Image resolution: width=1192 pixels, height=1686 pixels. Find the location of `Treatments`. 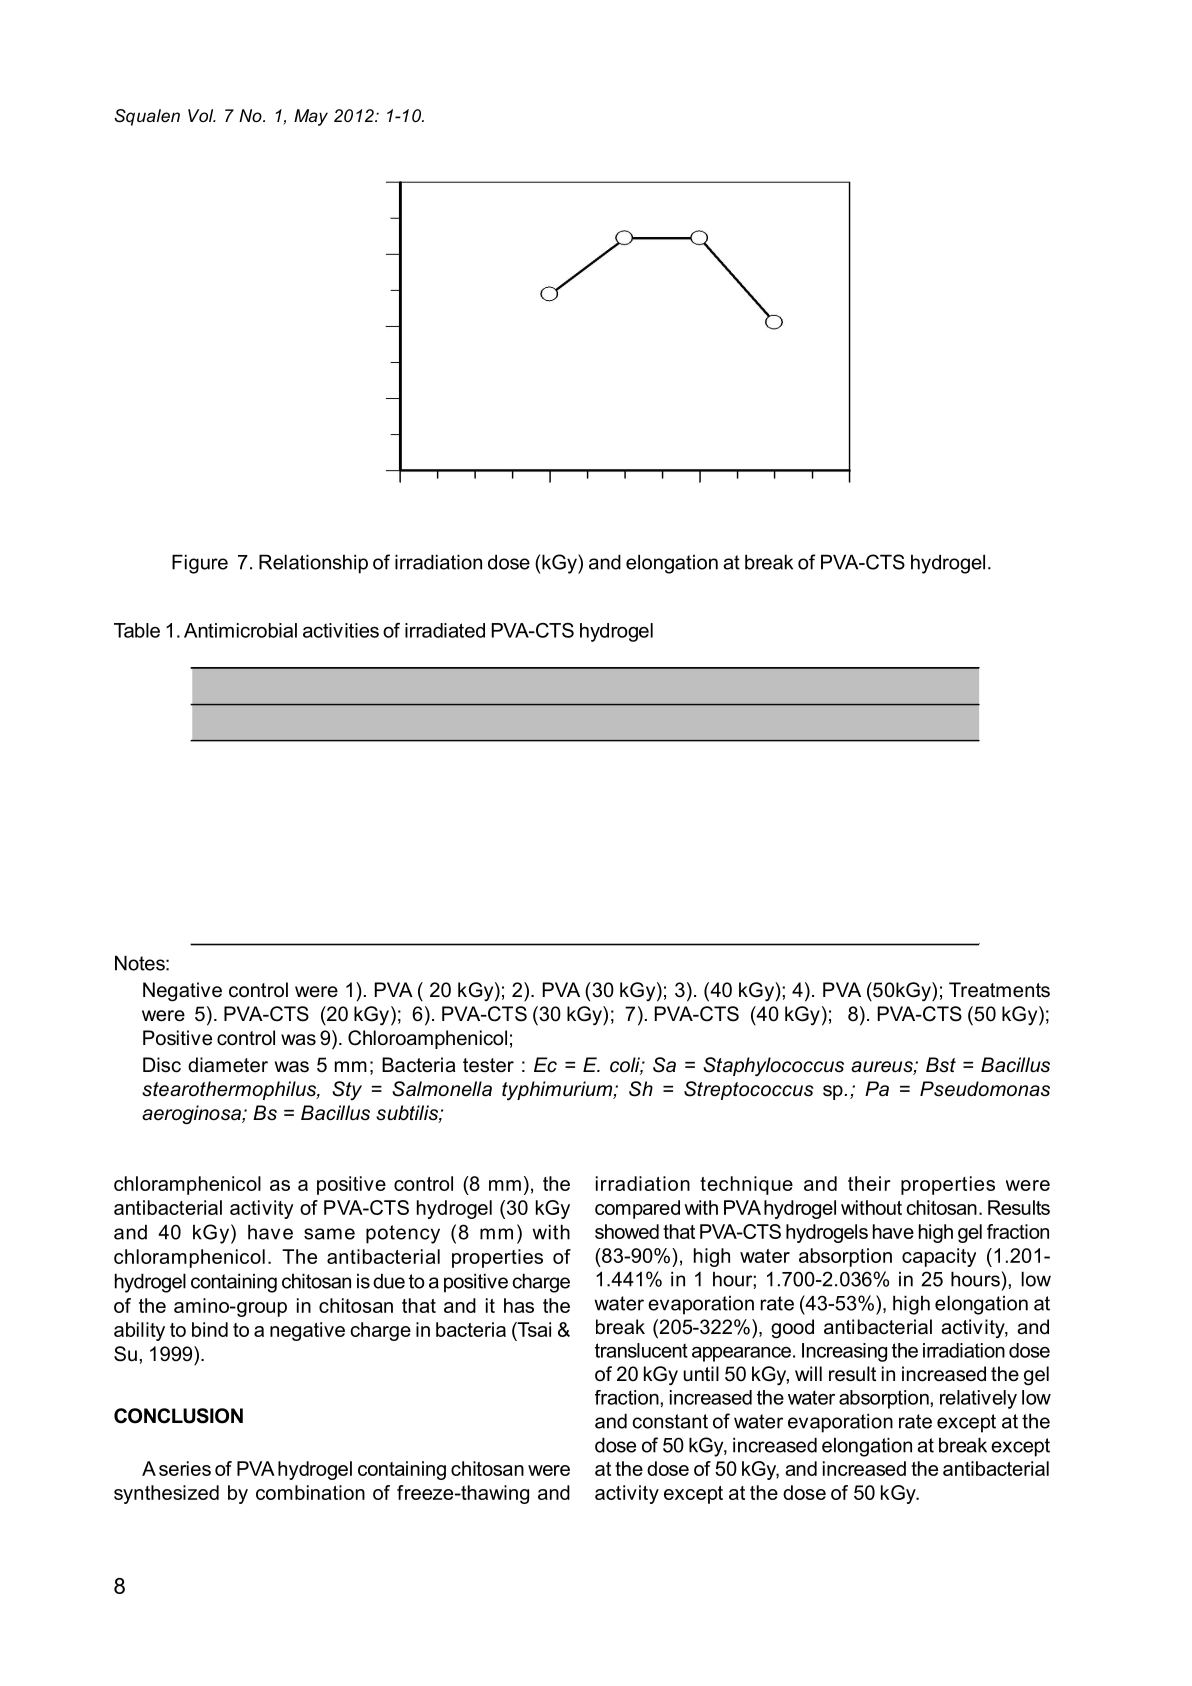

Treatments is located at coordinates (999, 990).
